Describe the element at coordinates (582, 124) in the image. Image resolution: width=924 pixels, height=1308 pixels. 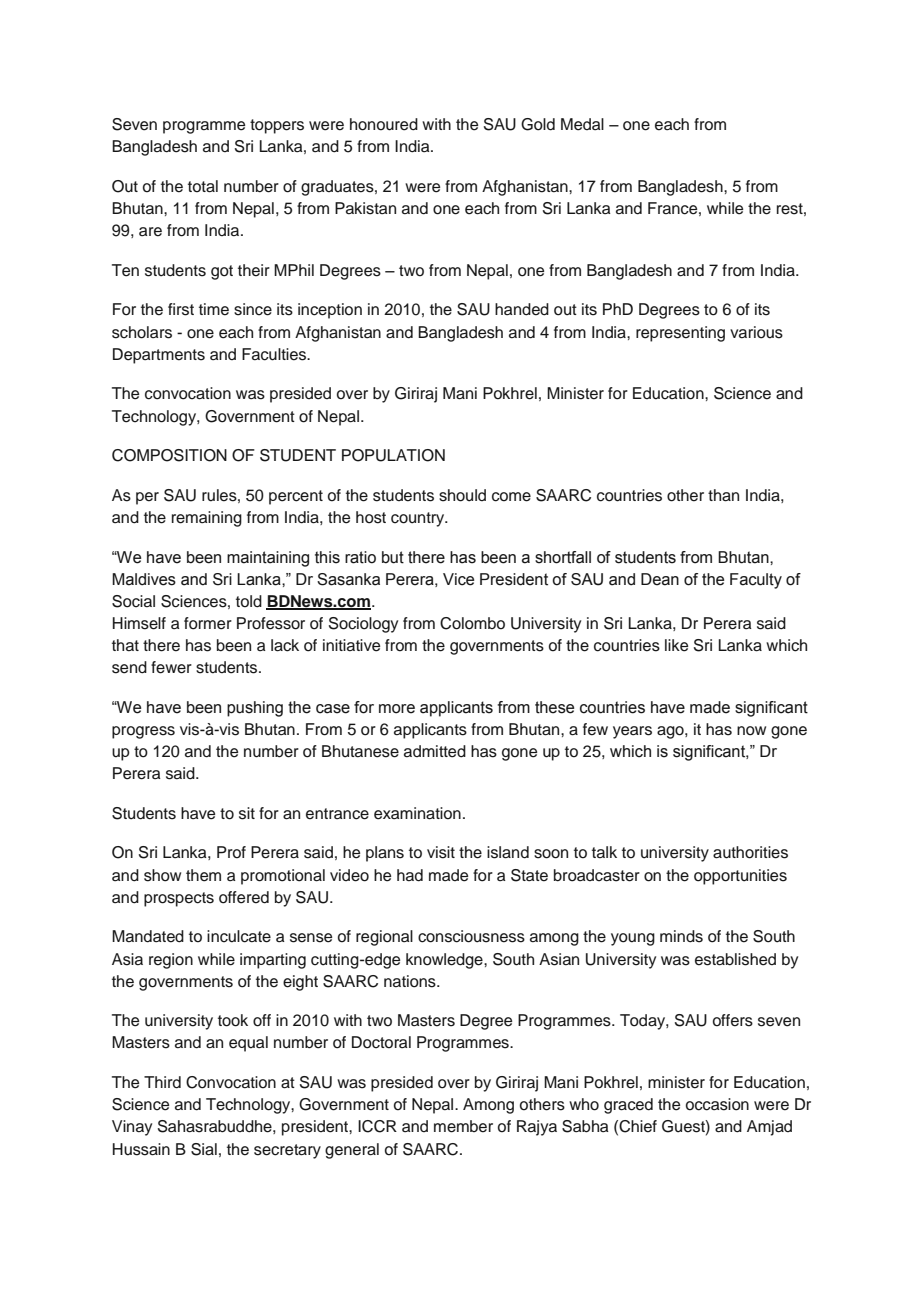
I see `Medal` at that location.
